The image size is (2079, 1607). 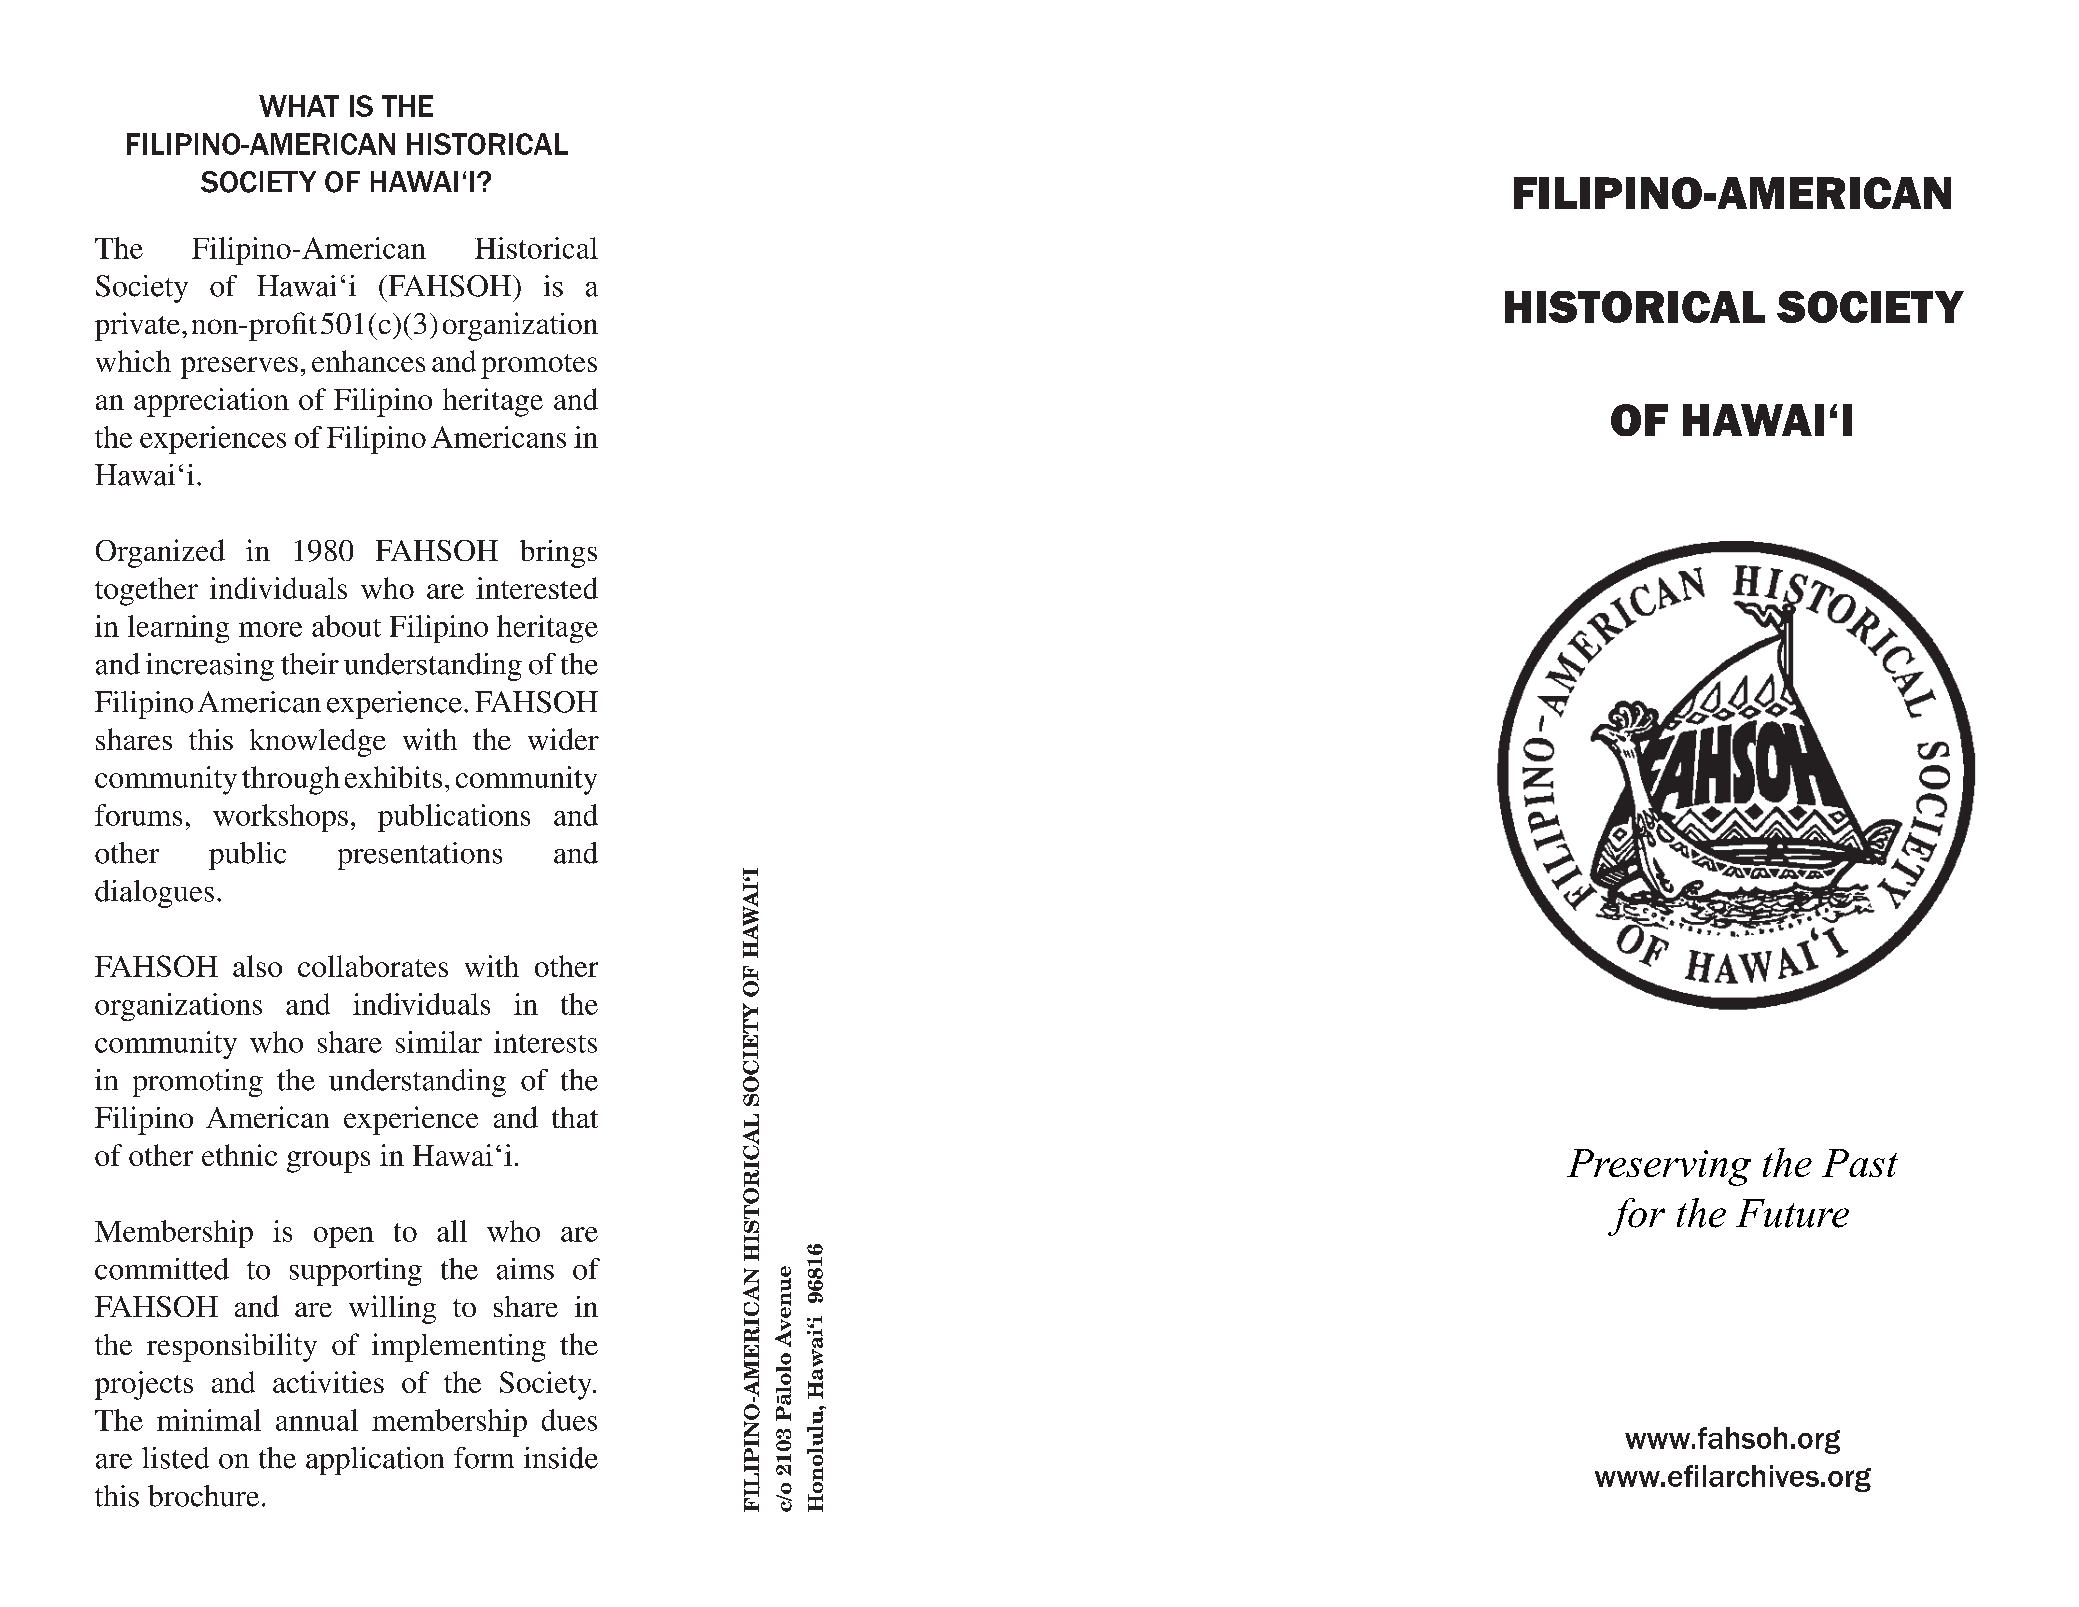 What do you see at coordinates (317, 1420) in the image?
I see `annual` at bounding box center [317, 1420].
